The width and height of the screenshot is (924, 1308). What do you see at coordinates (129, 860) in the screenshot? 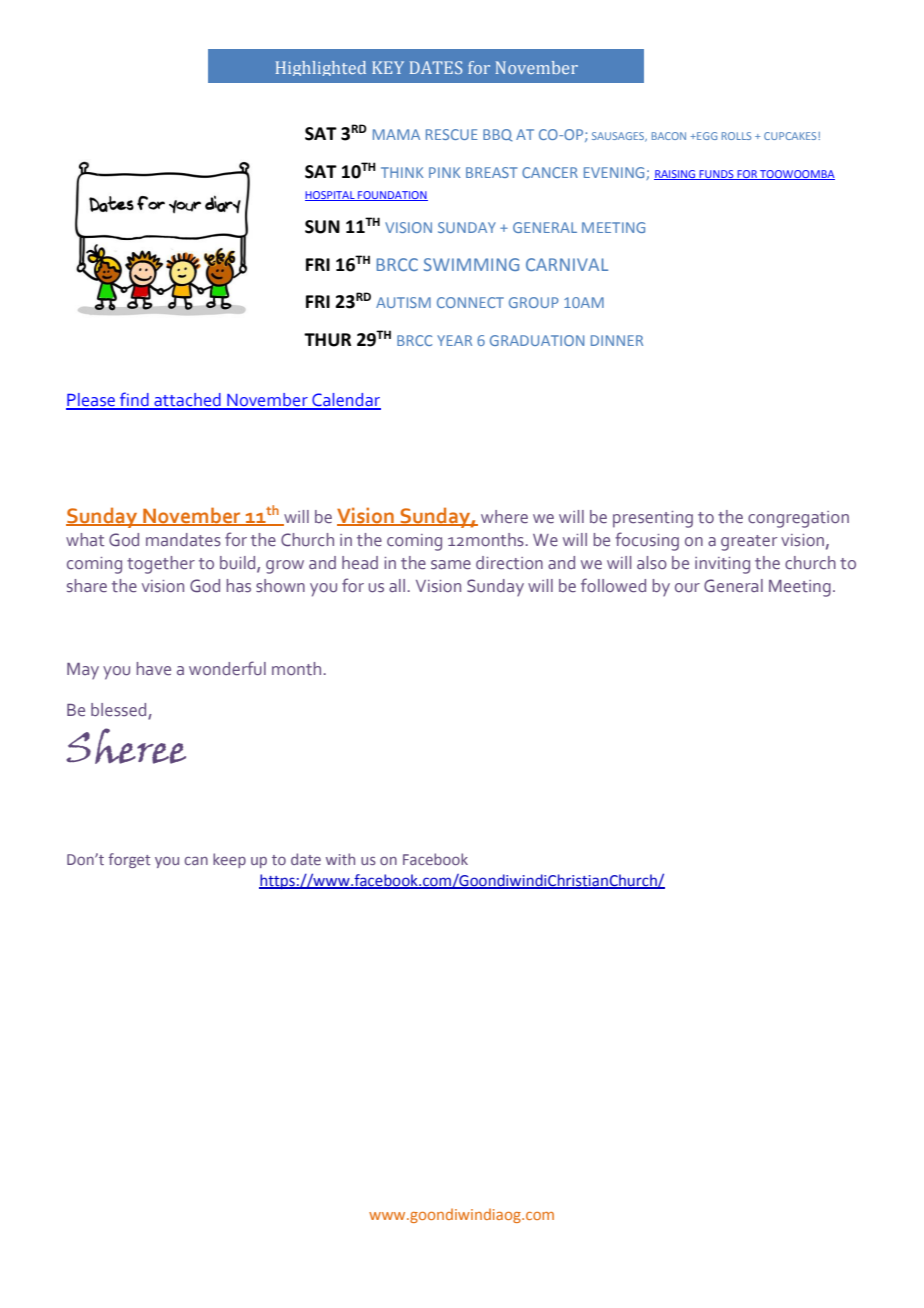
I see `forget` at bounding box center [129, 860].
